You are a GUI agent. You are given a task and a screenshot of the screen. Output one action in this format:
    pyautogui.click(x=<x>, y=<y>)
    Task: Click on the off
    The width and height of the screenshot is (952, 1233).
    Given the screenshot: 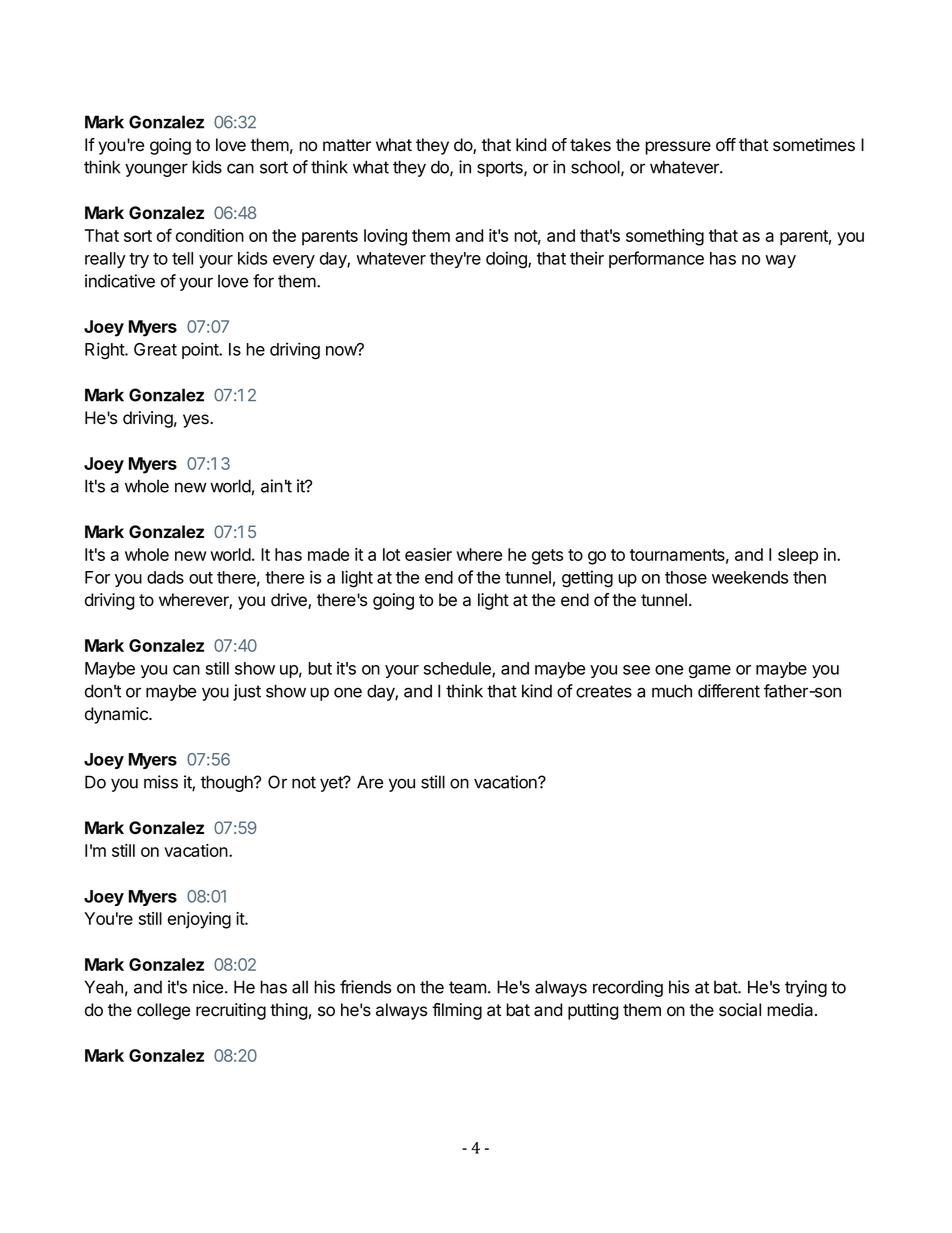 What is the action you would take?
    pyautogui.click(x=726, y=145)
